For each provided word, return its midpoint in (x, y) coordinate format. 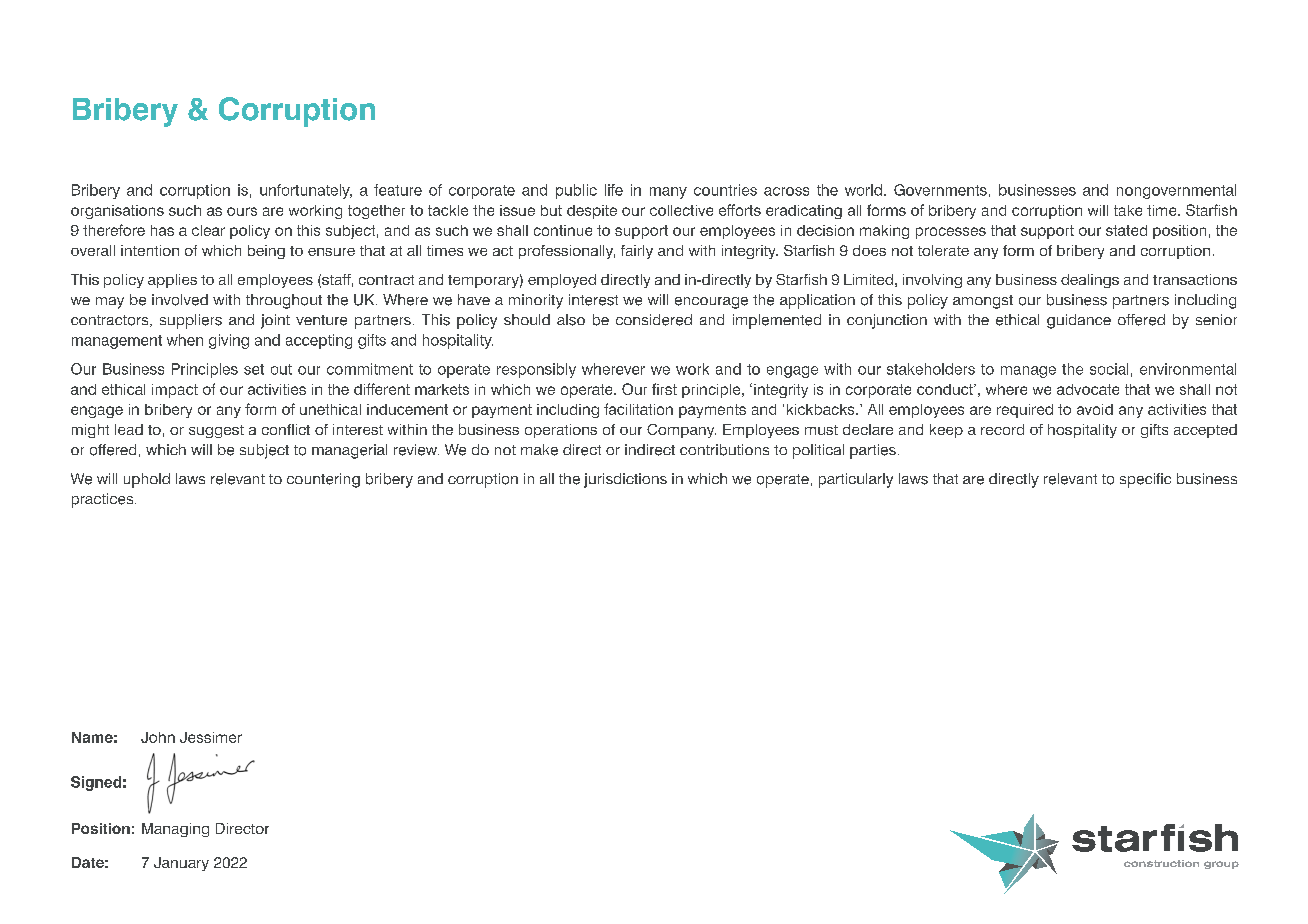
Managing (175, 830)
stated (1126, 230)
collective (681, 210)
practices (104, 500)
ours (242, 211)
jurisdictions (625, 480)
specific (1145, 480)
